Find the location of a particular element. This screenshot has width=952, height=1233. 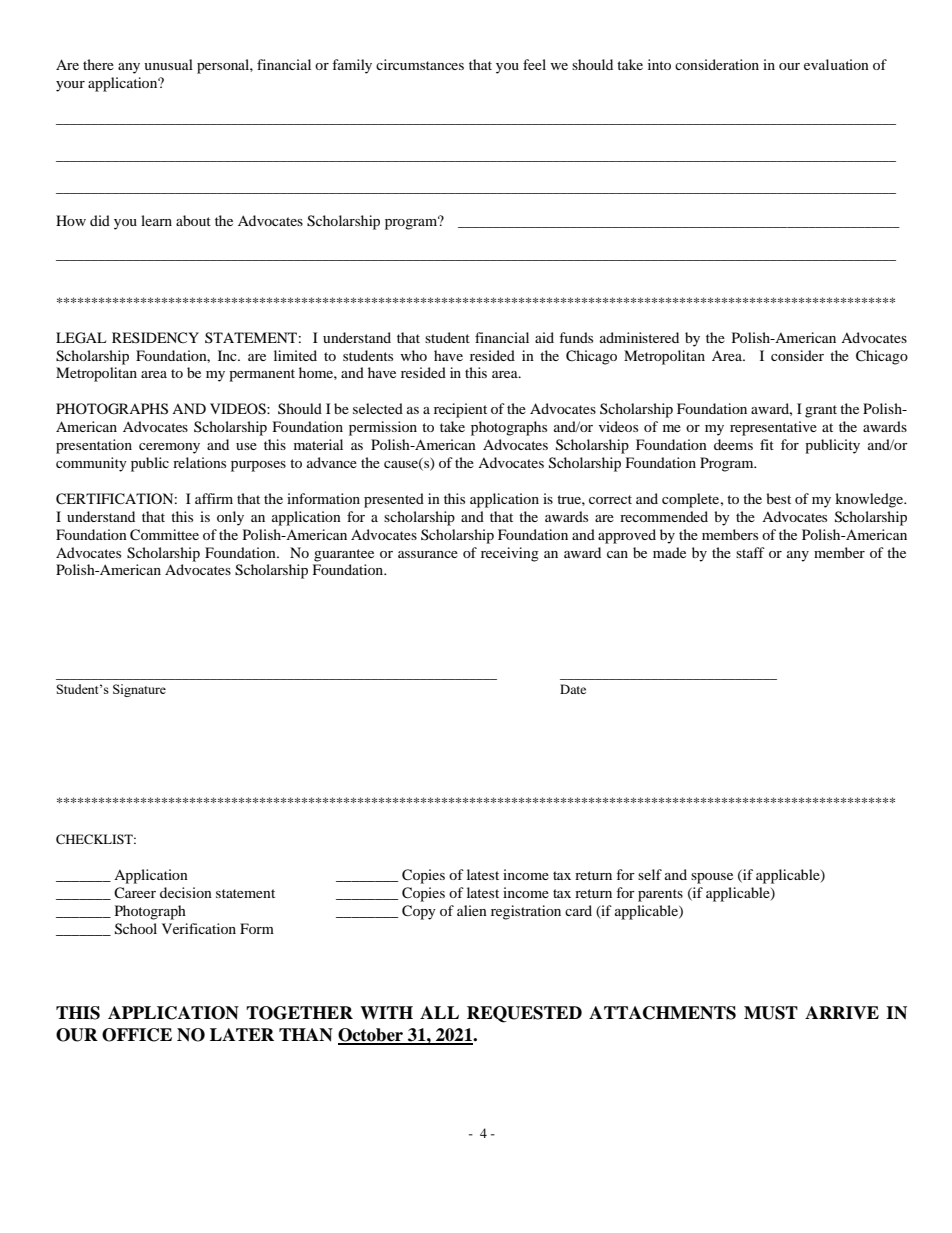

receiving is located at coordinates (510, 554).
